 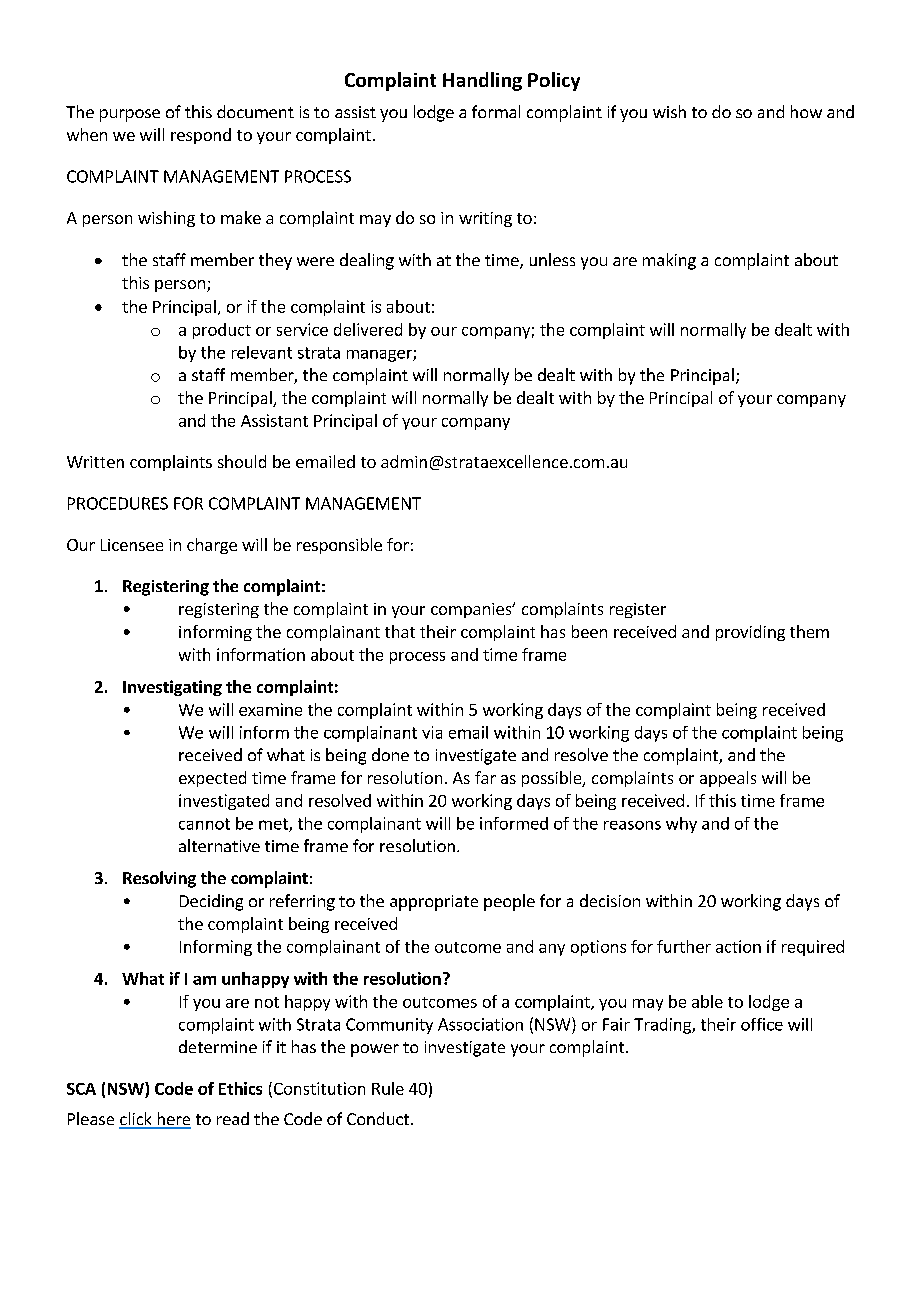 I want to click on here, so click(x=173, y=1120).
